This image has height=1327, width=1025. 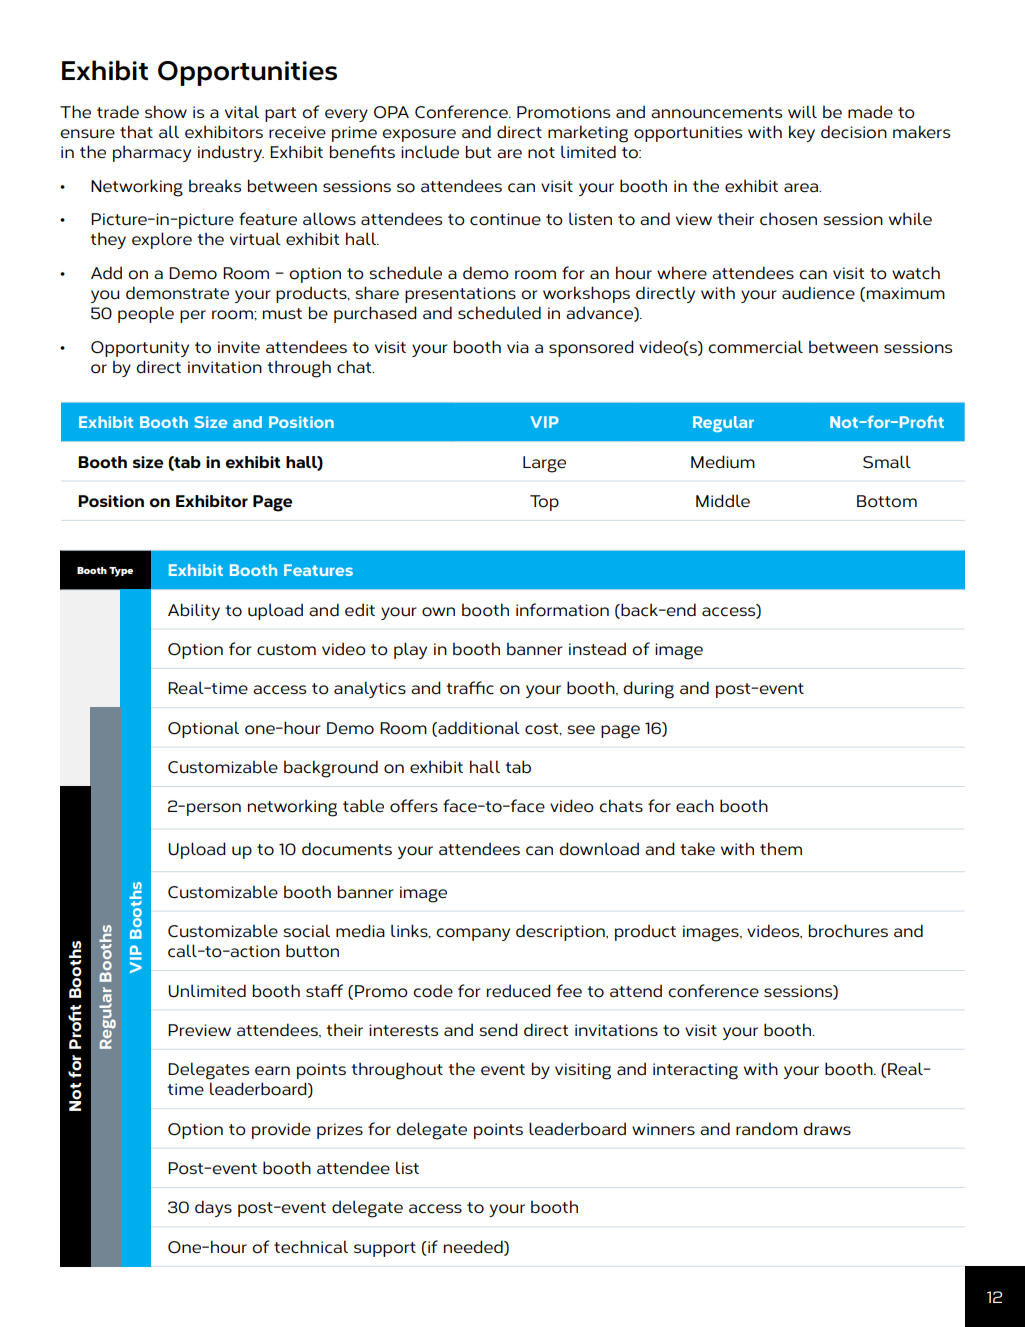 What do you see at coordinates (781, 849) in the image?
I see `them` at bounding box center [781, 849].
